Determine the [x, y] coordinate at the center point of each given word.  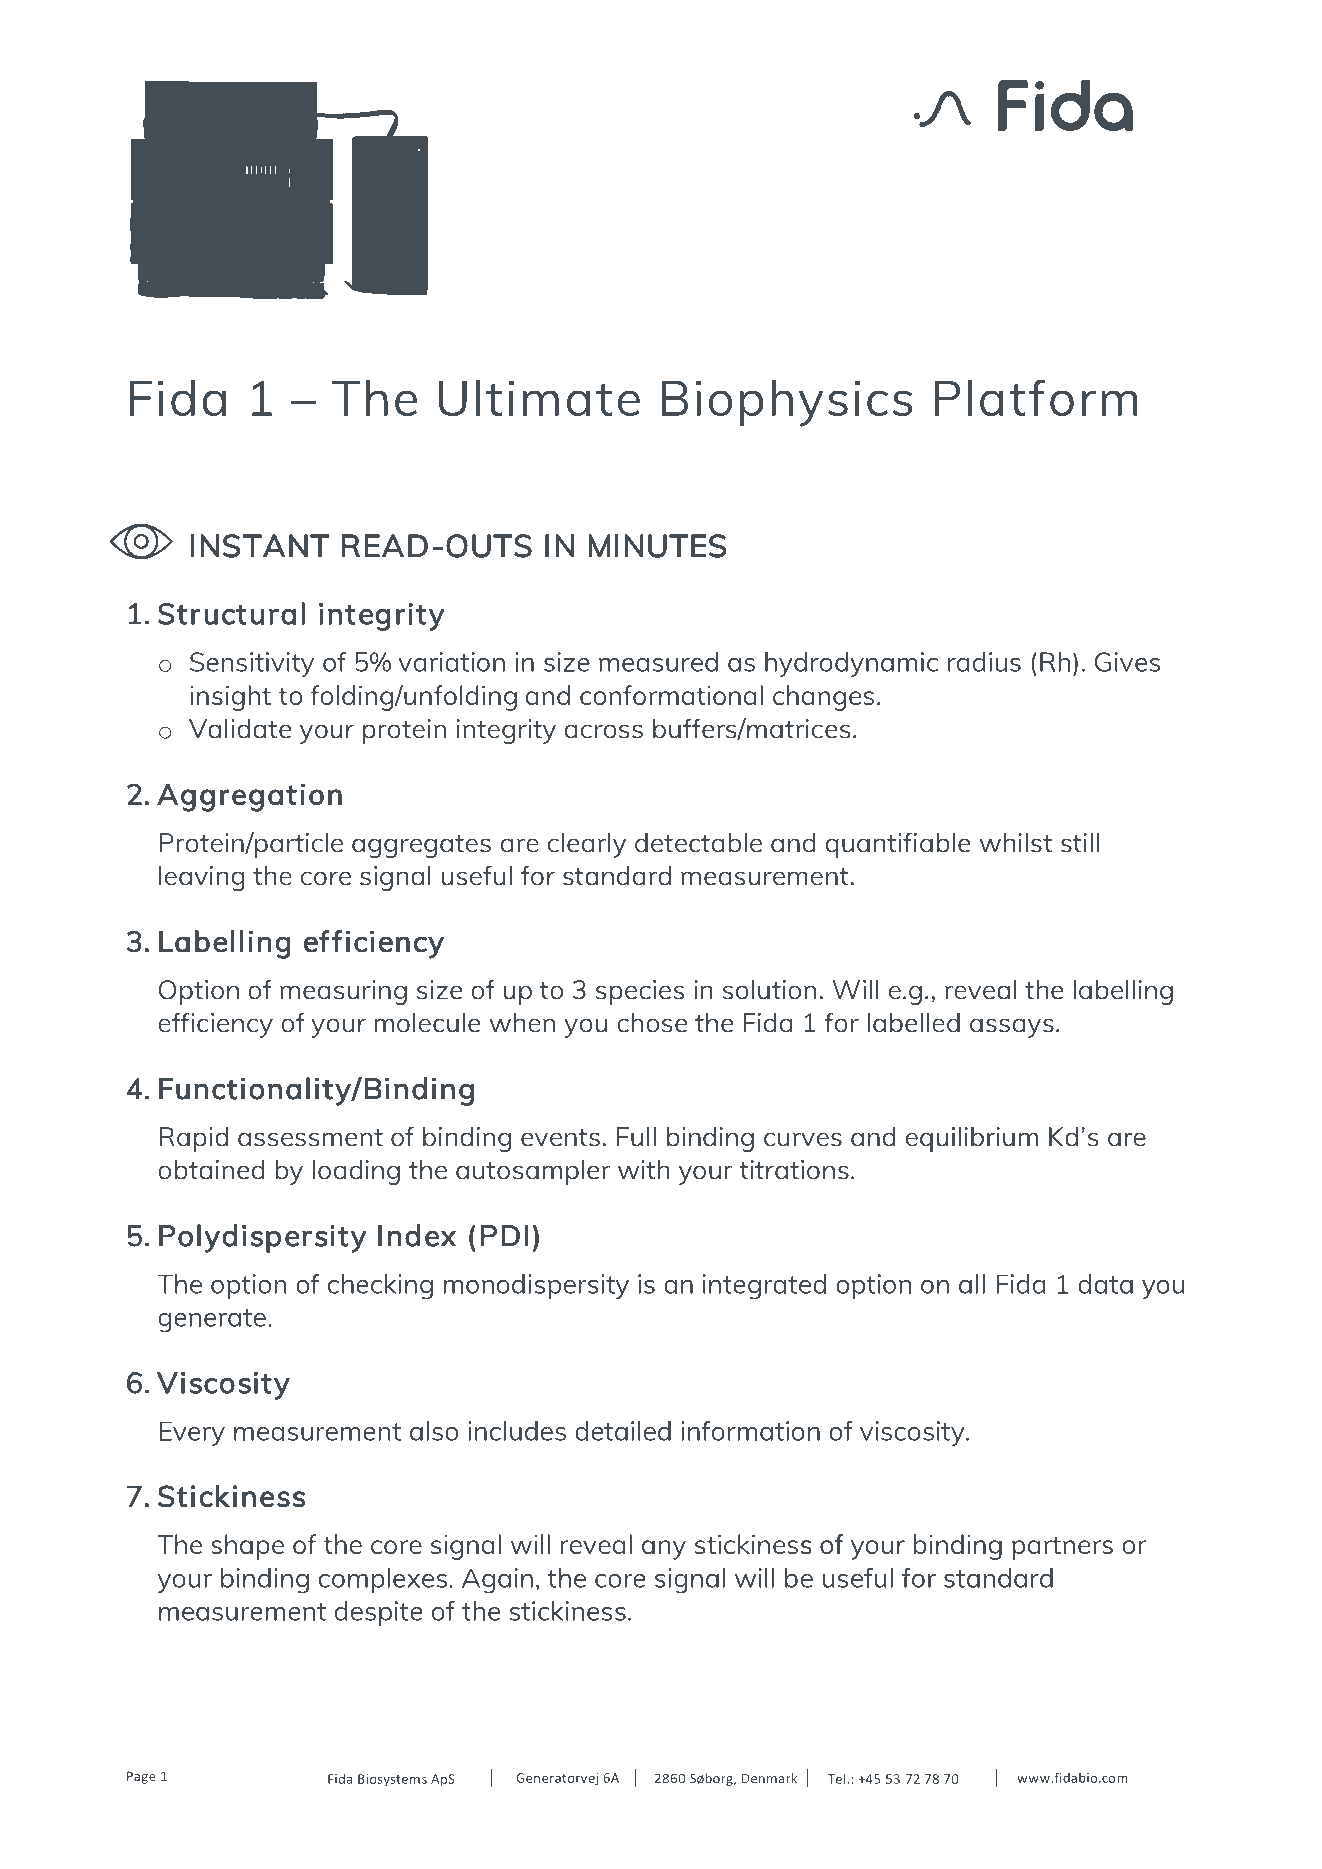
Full [636, 1136]
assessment [310, 1138]
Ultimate [539, 397]
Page [141, 1777]
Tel [836, 1778]
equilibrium [972, 1139]
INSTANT [260, 546]
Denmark [769, 1778]
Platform [1036, 397]
